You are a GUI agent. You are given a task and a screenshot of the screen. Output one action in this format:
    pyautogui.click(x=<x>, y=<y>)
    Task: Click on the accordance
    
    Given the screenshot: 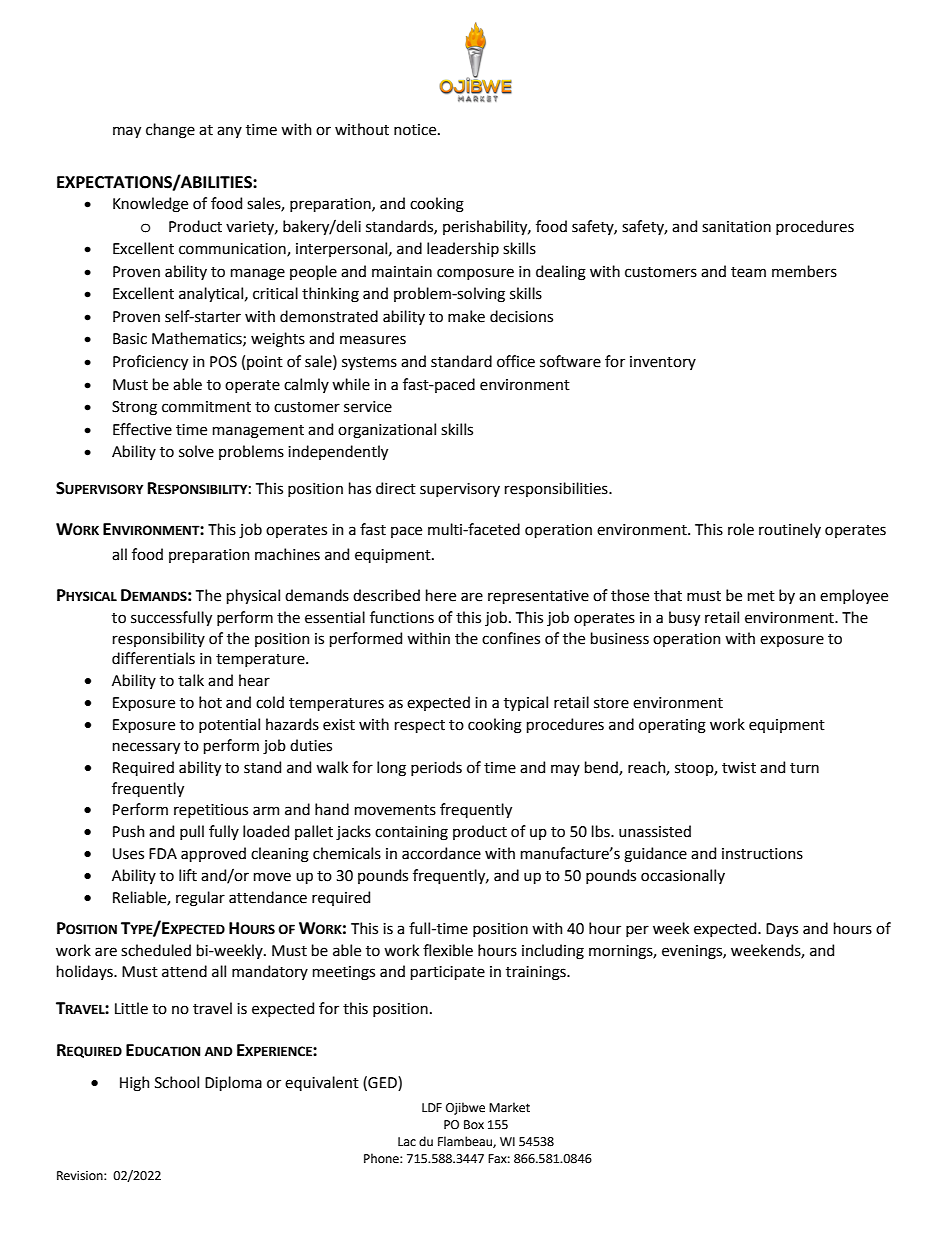 What is the action you would take?
    pyautogui.click(x=441, y=853)
